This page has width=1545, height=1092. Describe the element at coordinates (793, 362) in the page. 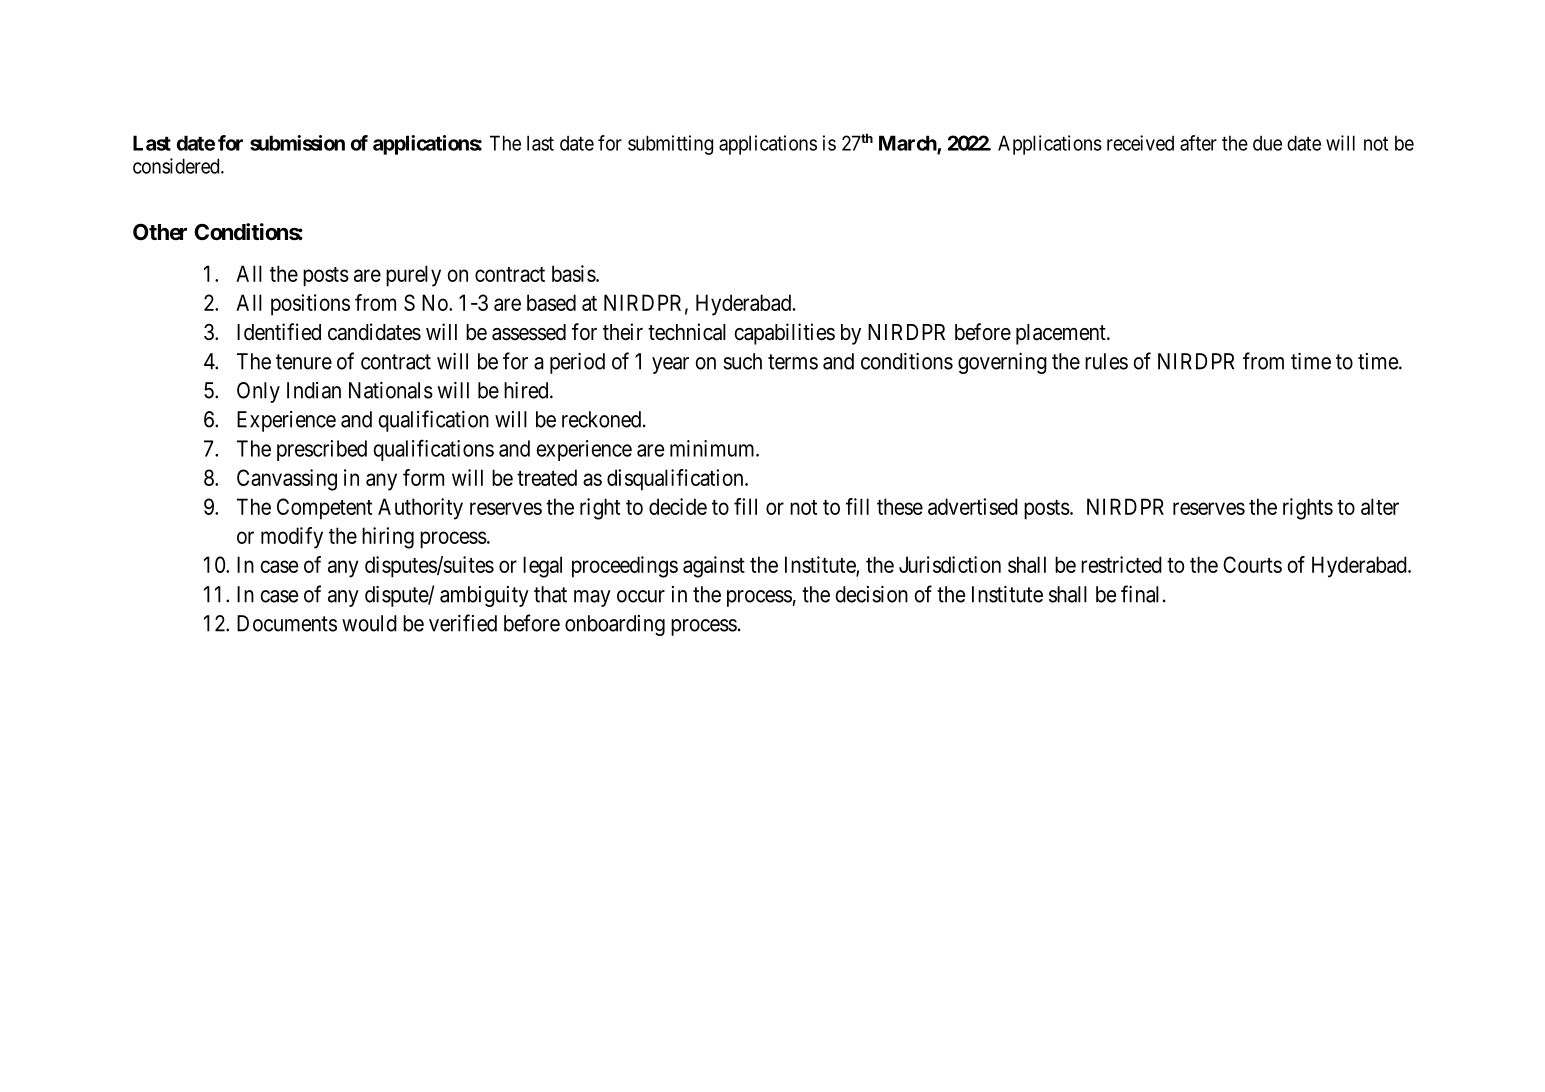

I see `terms` at that location.
